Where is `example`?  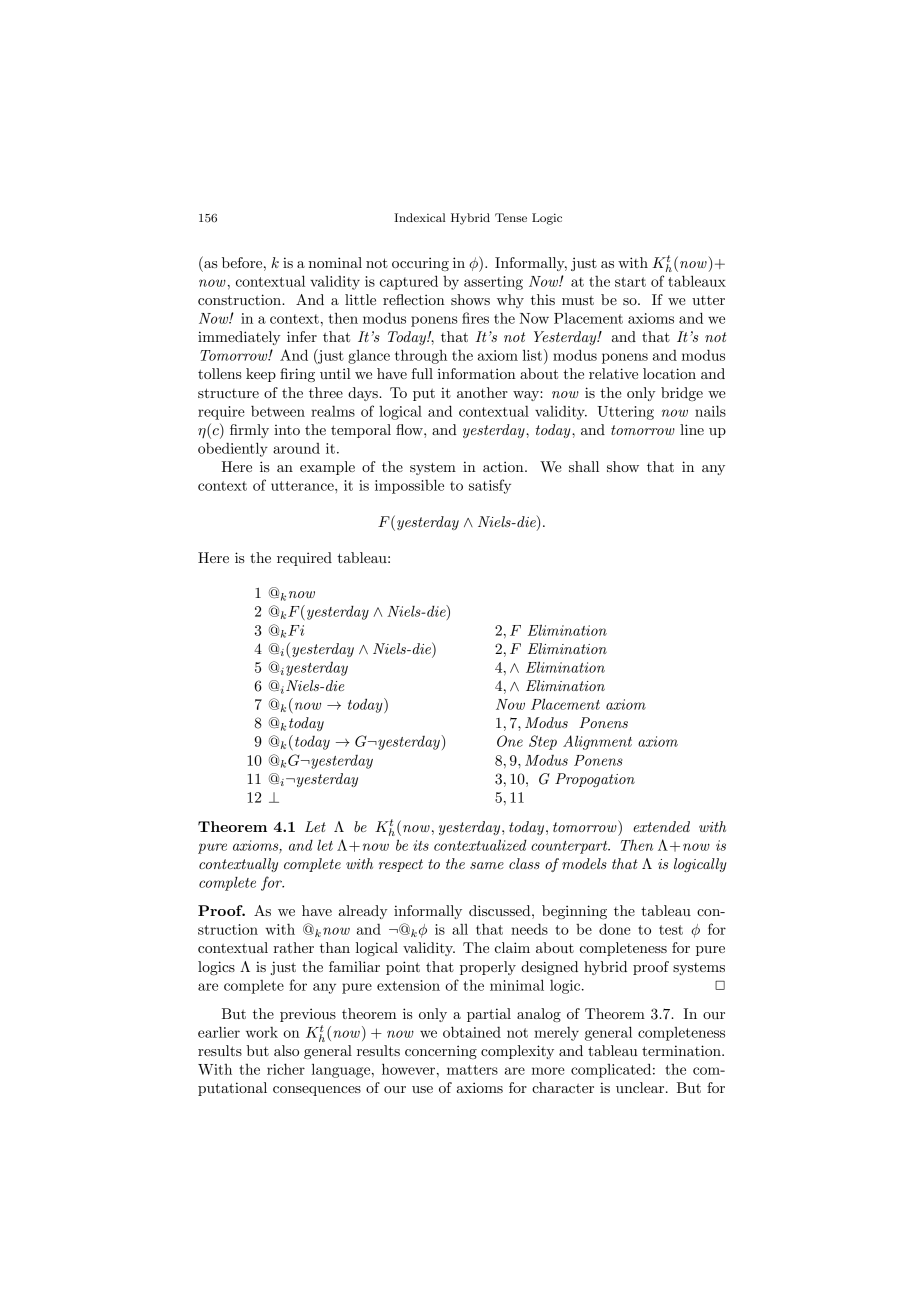 example is located at coordinates (327, 468).
